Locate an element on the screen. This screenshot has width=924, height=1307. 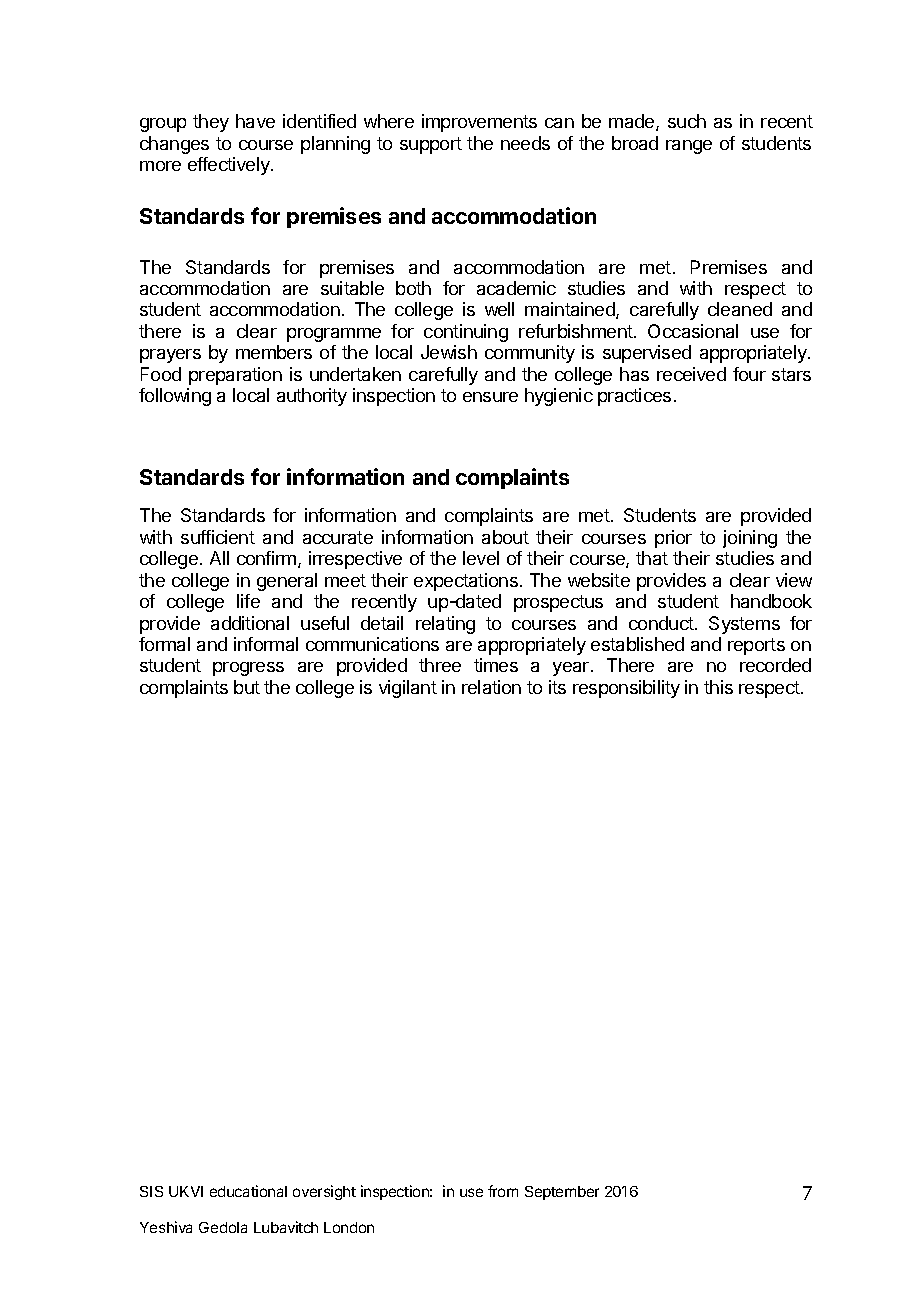
about is located at coordinates (505, 537).
